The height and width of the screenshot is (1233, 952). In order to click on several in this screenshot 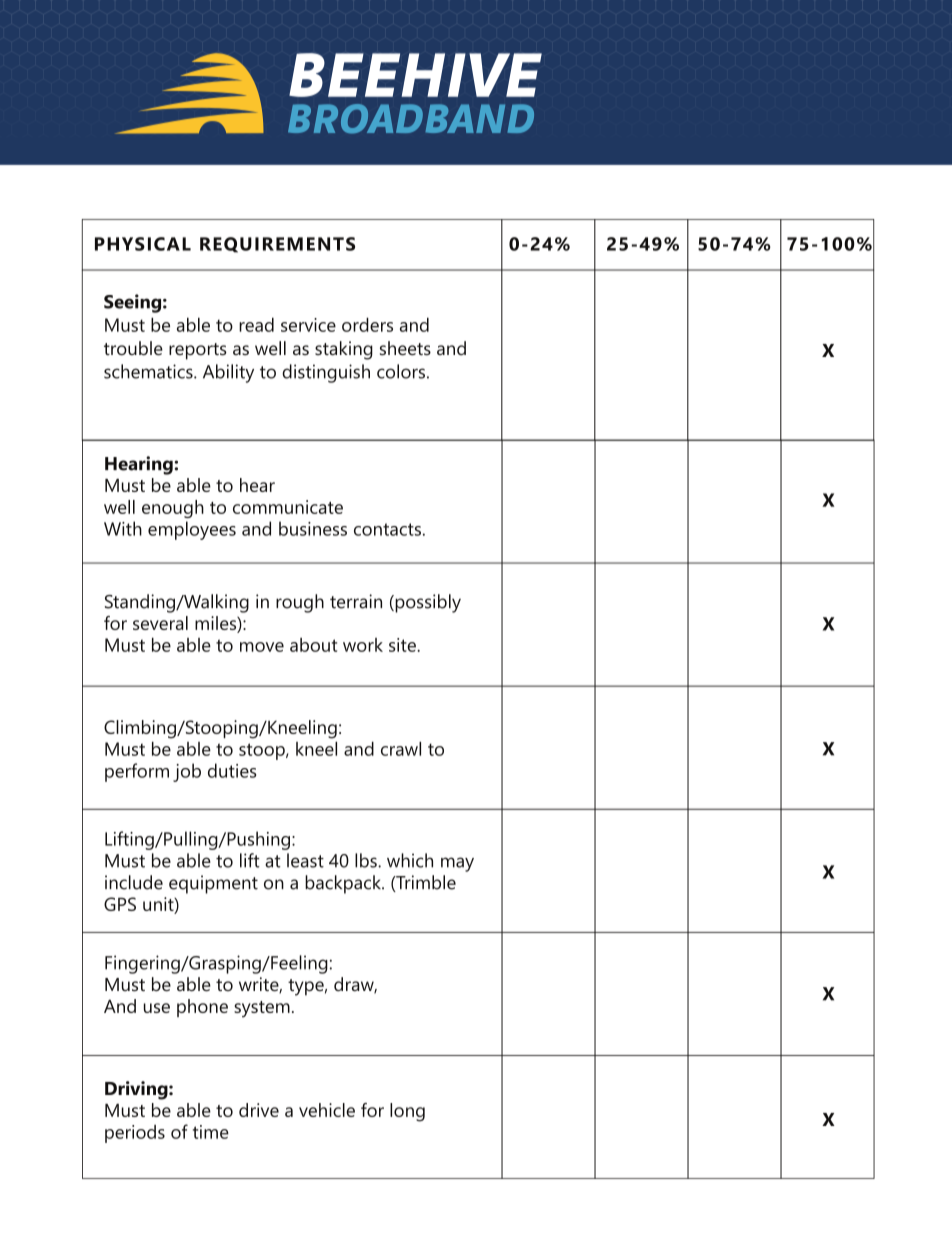, I will do `click(160, 623)`.
